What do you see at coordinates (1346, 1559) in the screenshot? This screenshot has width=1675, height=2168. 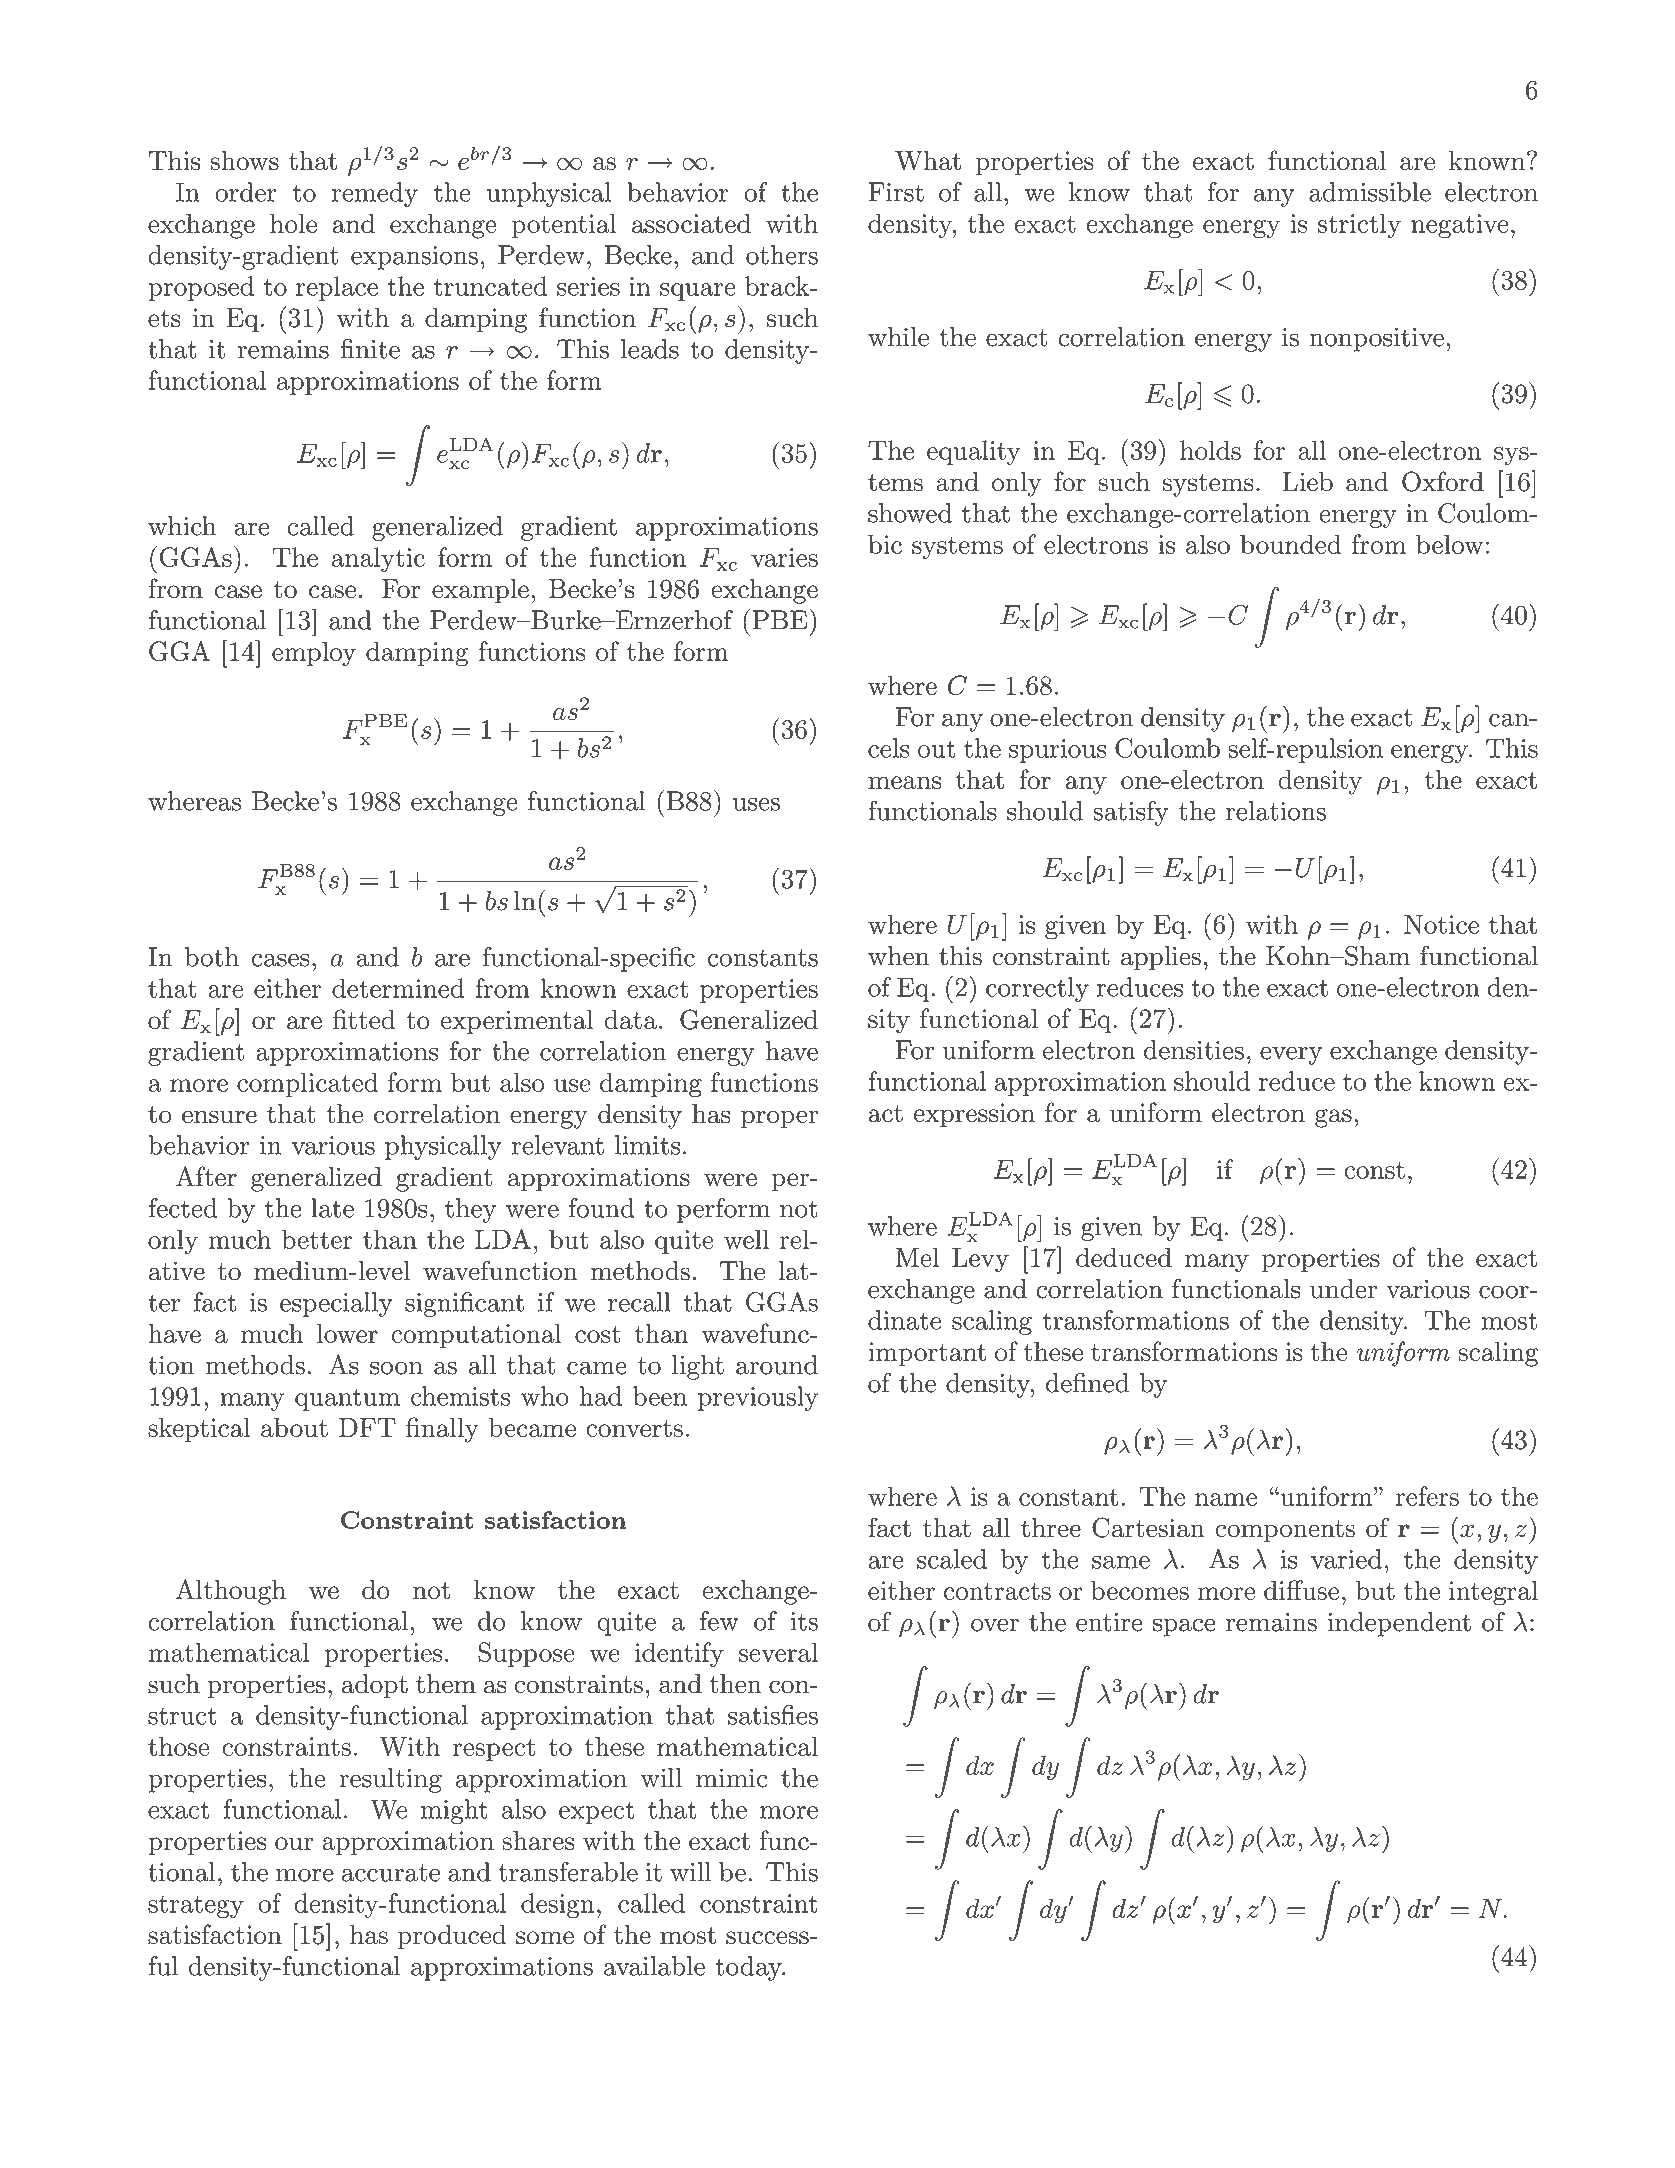 I see `varied` at bounding box center [1346, 1559].
